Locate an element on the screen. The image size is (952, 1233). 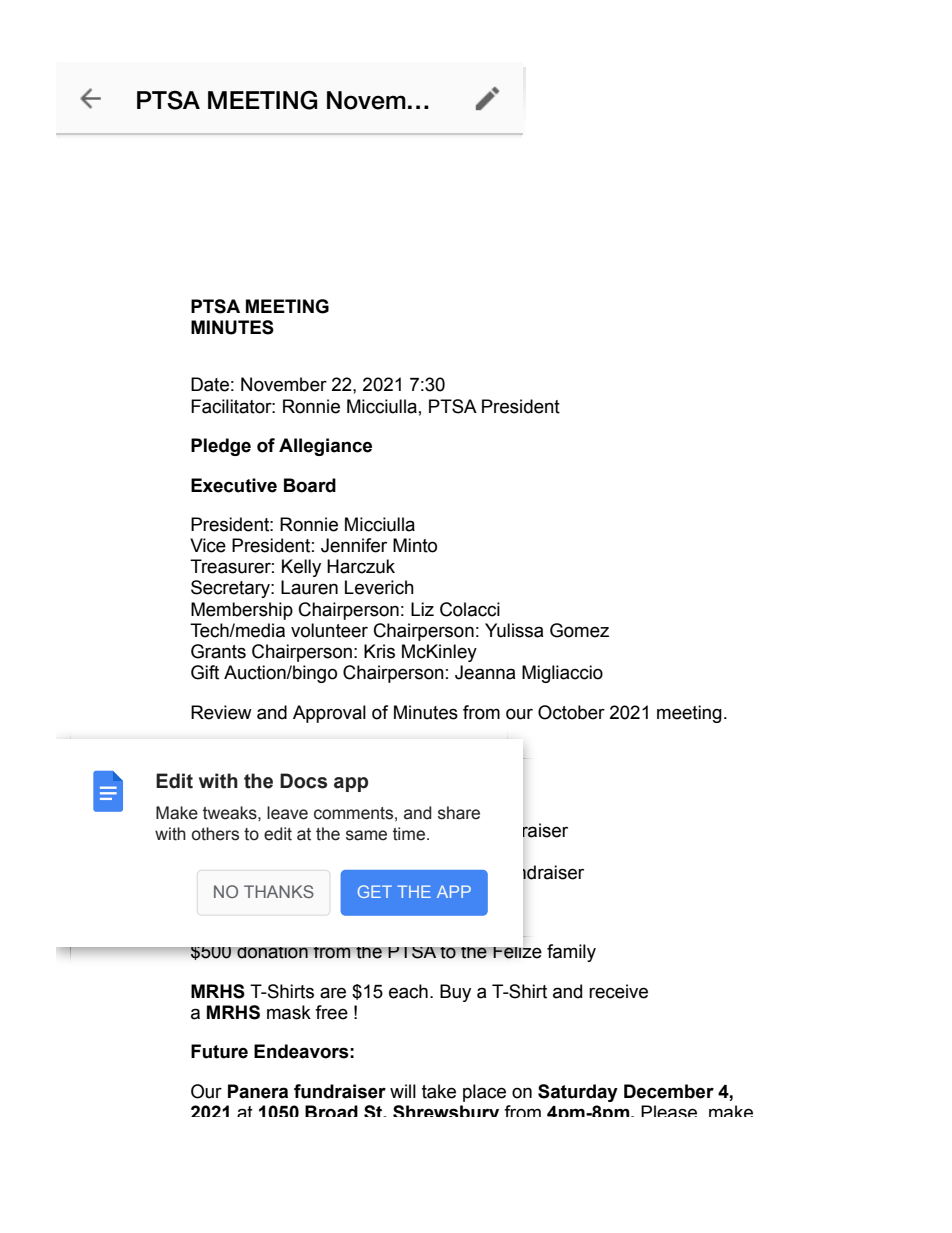
Saturday is located at coordinates (578, 1093).
